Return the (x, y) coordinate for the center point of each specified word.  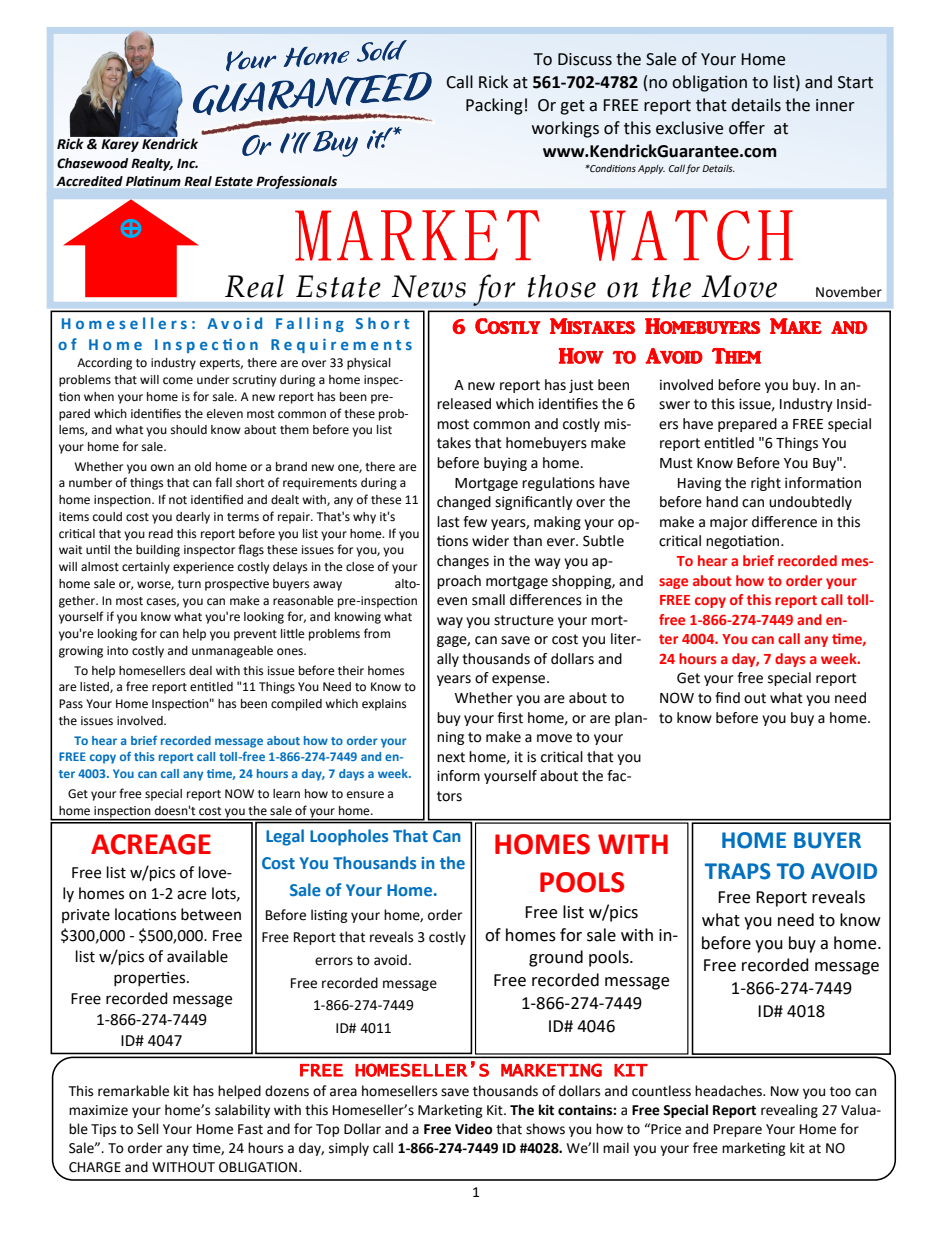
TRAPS (738, 871)
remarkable (133, 1091)
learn (286, 794)
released (464, 404)
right (766, 484)
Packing (494, 106)
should (189, 430)
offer (747, 128)
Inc (187, 163)
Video (474, 1129)
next (451, 757)
